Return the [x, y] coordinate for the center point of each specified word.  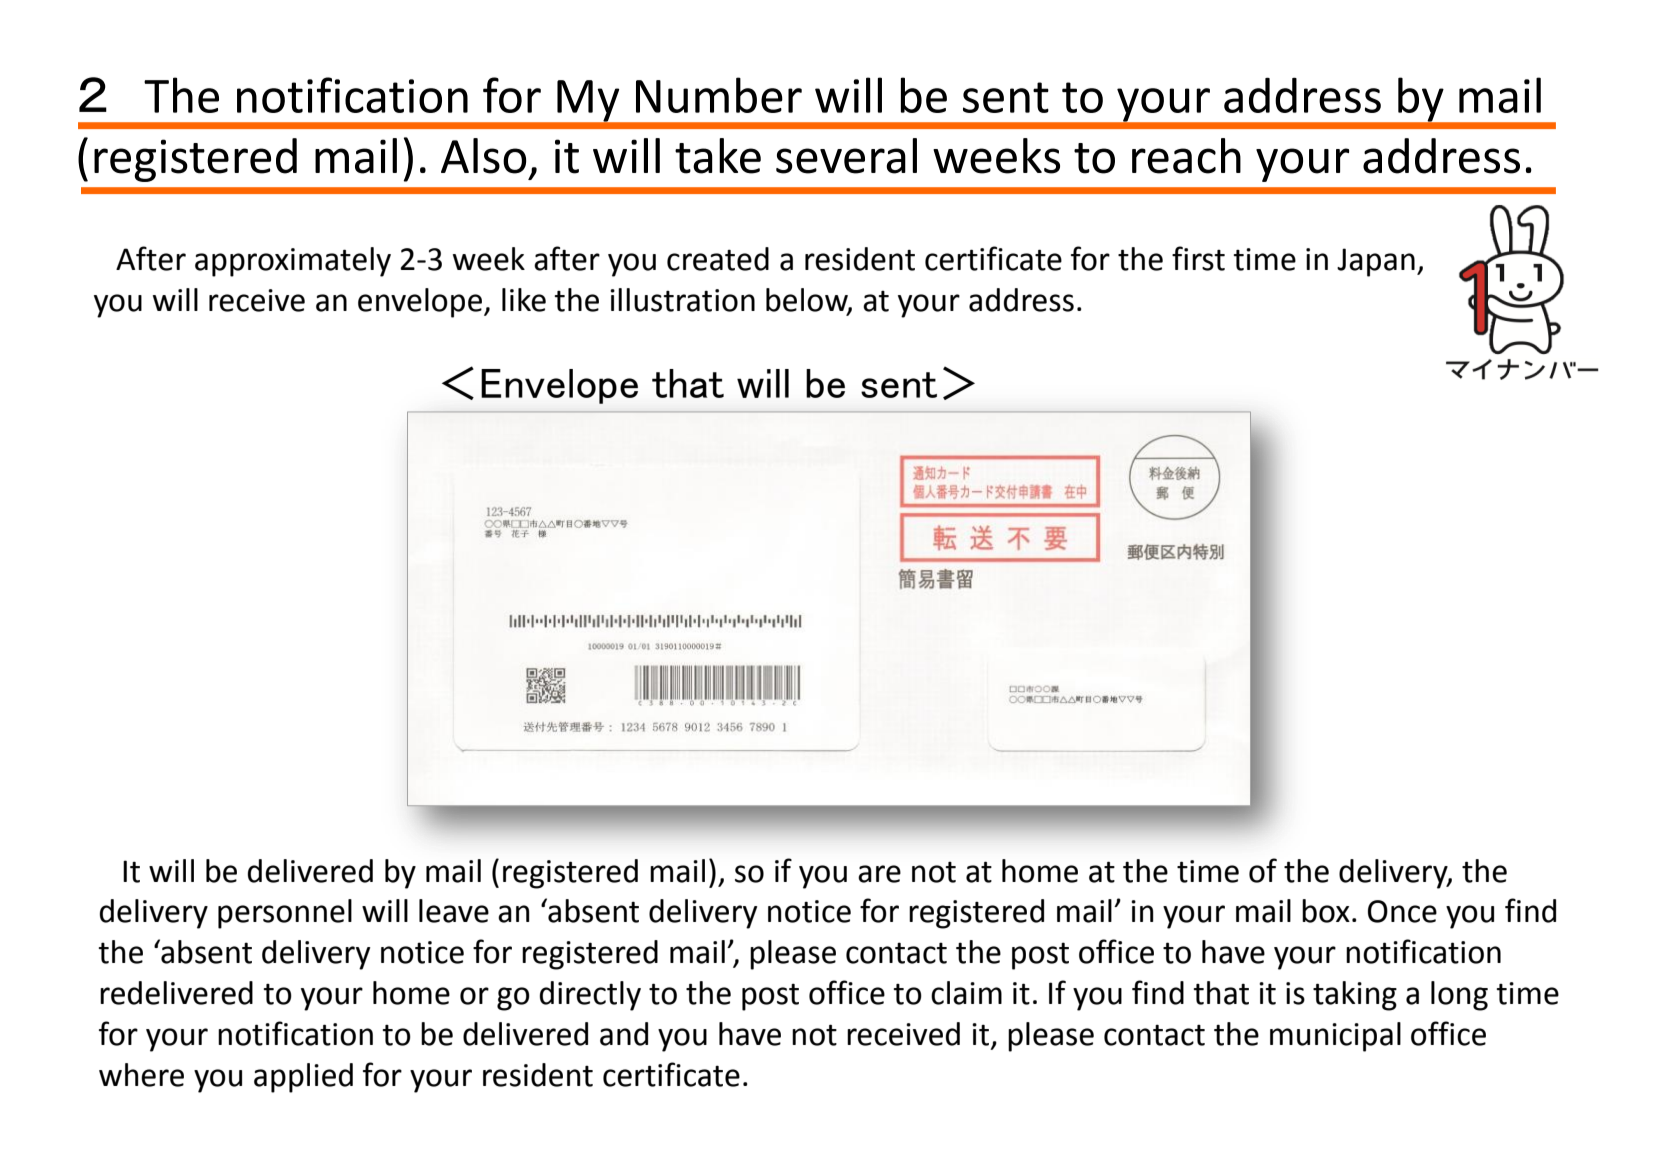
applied [303, 1078]
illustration [682, 300]
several [846, 156]
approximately [293, 262]
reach [1186, 156]
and [624, 1034]
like [524, 300]
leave [454, 911]
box [1326, 911]
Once [1402, 911]
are [879, 874]
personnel [285, 914]
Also [483, 156]
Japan [1376, 262]
